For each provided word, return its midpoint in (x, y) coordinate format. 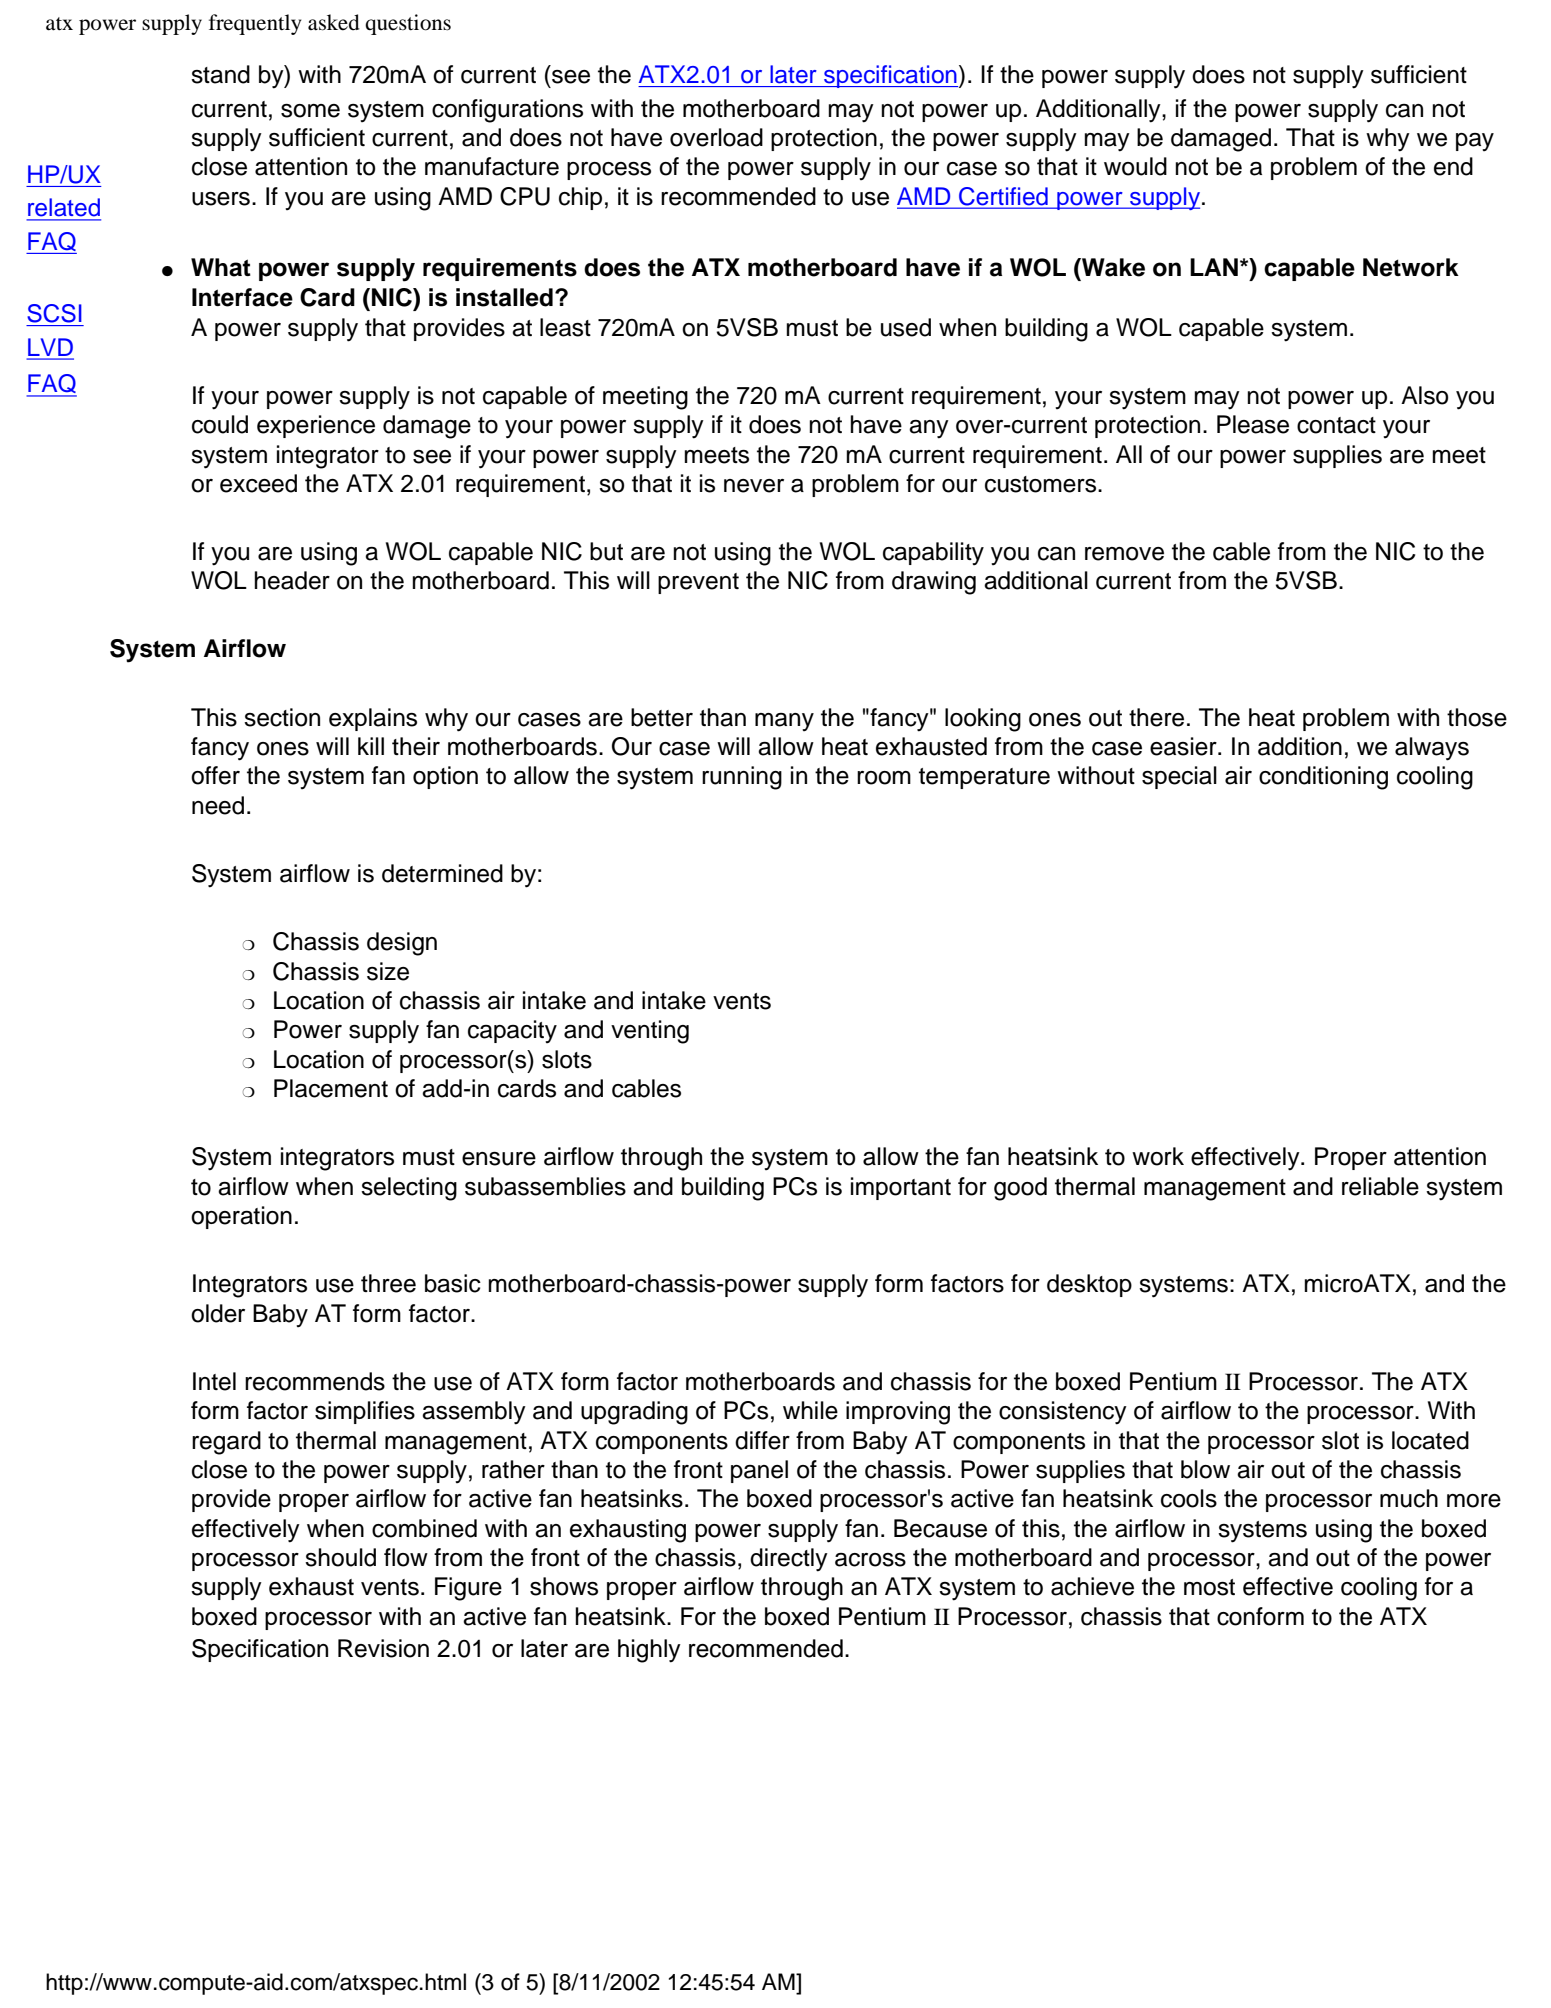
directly (789, 1560)
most (1209, 1587)
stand (220, 74)
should (340, 1557)
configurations (507, 111)
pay (1475, 142)
